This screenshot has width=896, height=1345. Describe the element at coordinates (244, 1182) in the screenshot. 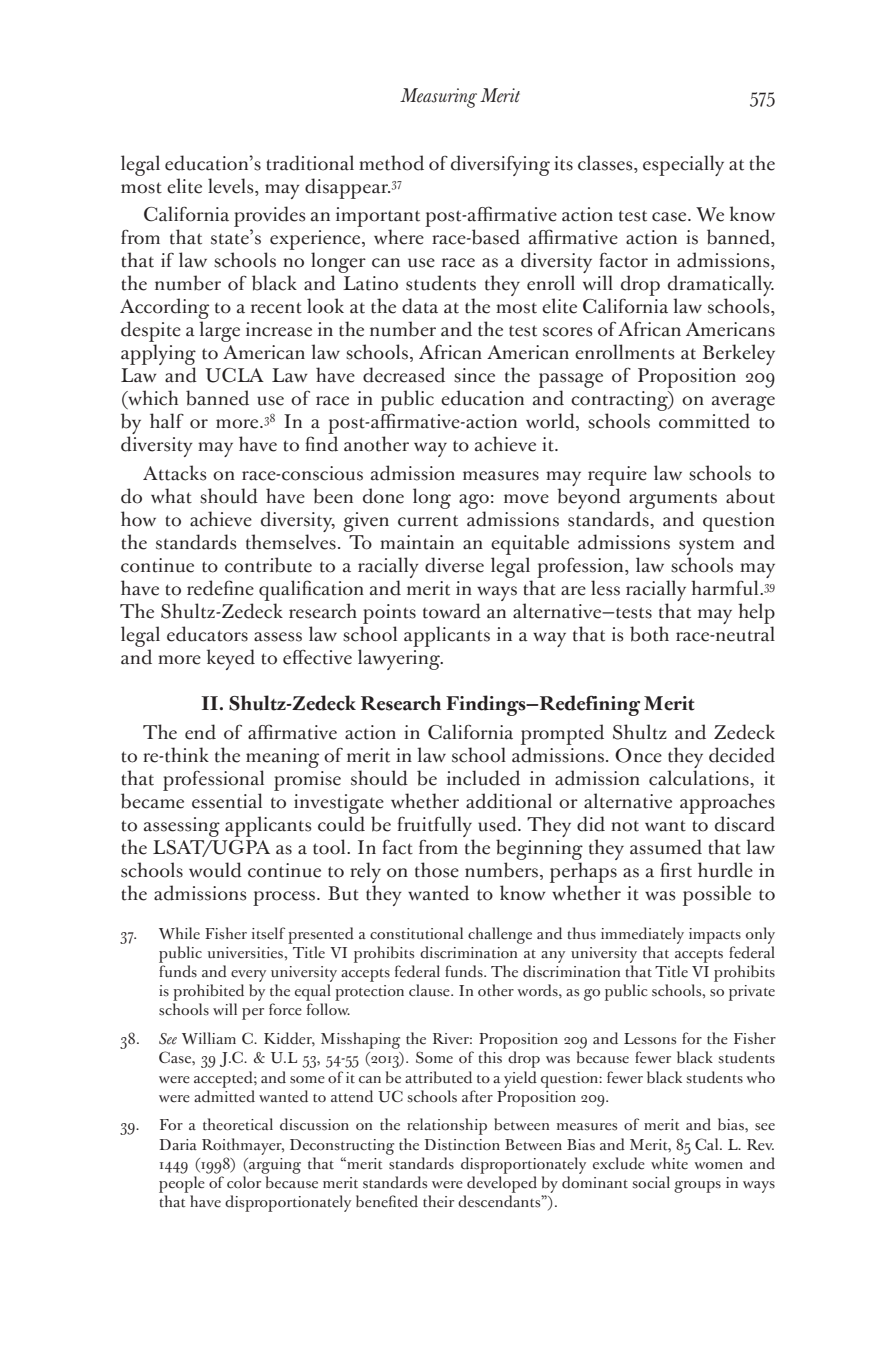

I see `color` at that location.
